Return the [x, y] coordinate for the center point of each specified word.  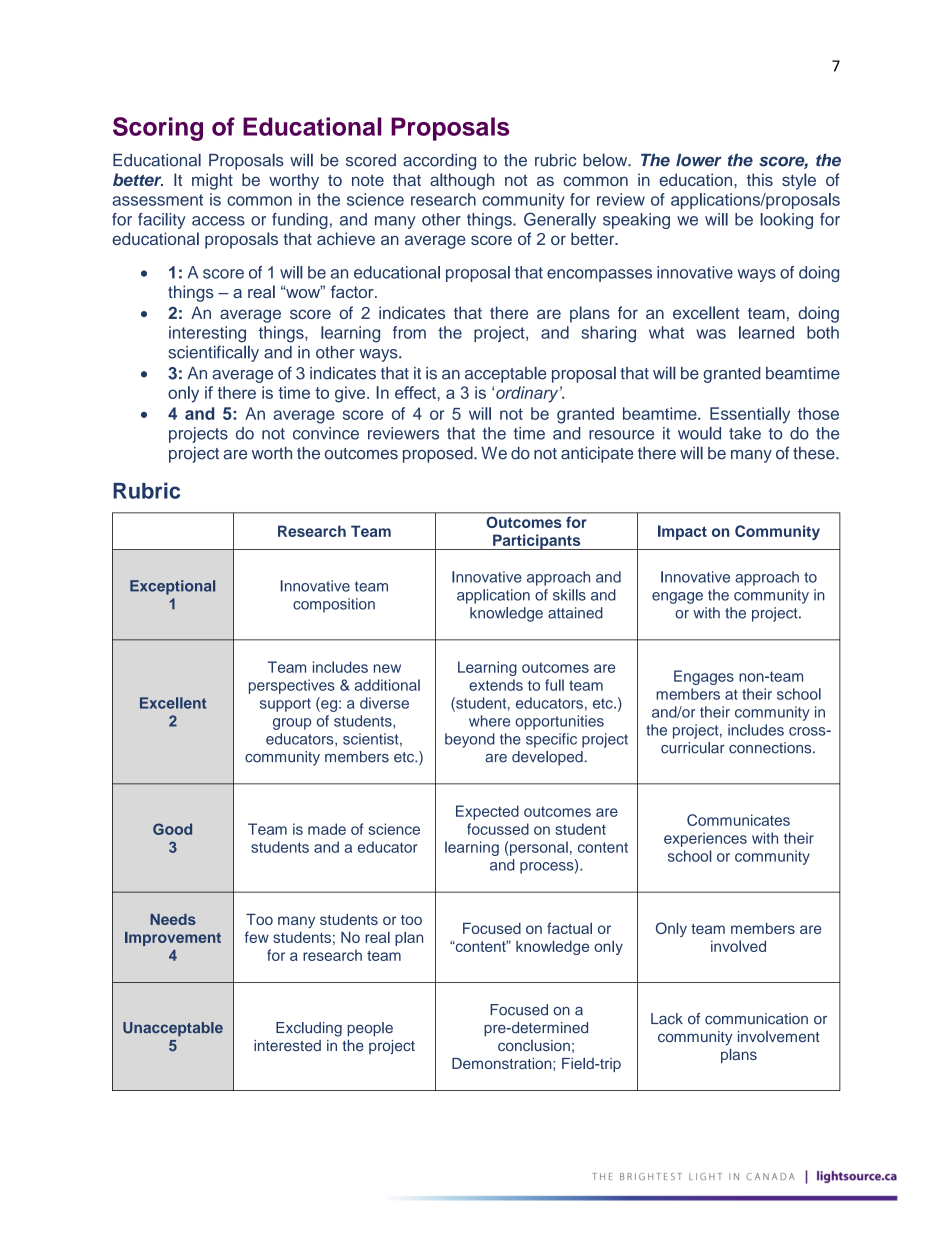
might [212, 181]
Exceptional [172, 587]
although [462, 181]
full [554, 685]
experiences [705, 839]
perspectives [292, 686]
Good [172, 829]
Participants [537, 542]
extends [496, 685]
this [760, 179]
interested [287, 1045]
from [409, 332]
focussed [498, 829]
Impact [682, 532]
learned [766, 332]
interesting [207, 334]
